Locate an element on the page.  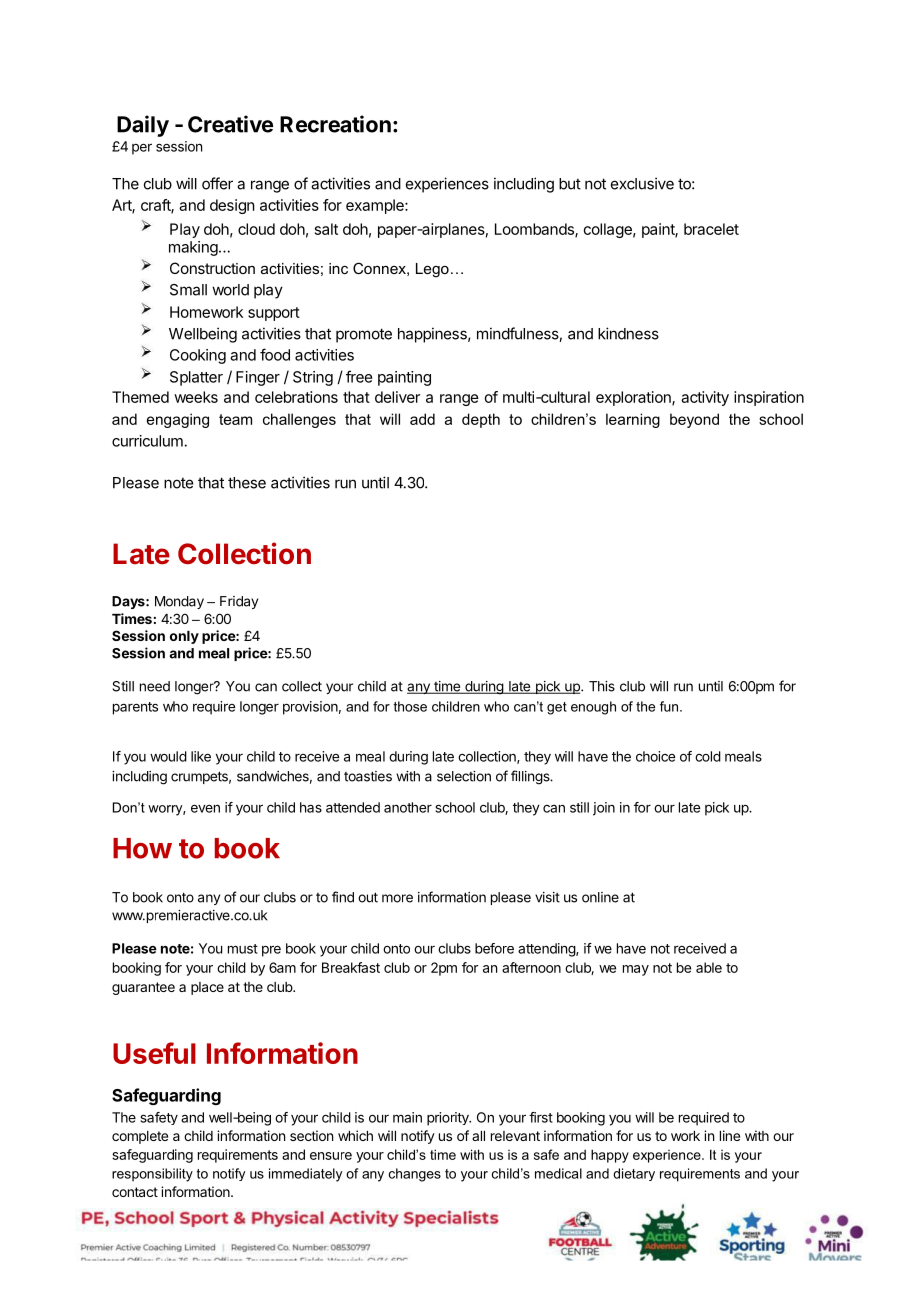
responsibility is located at coordinates (152, 1175).
